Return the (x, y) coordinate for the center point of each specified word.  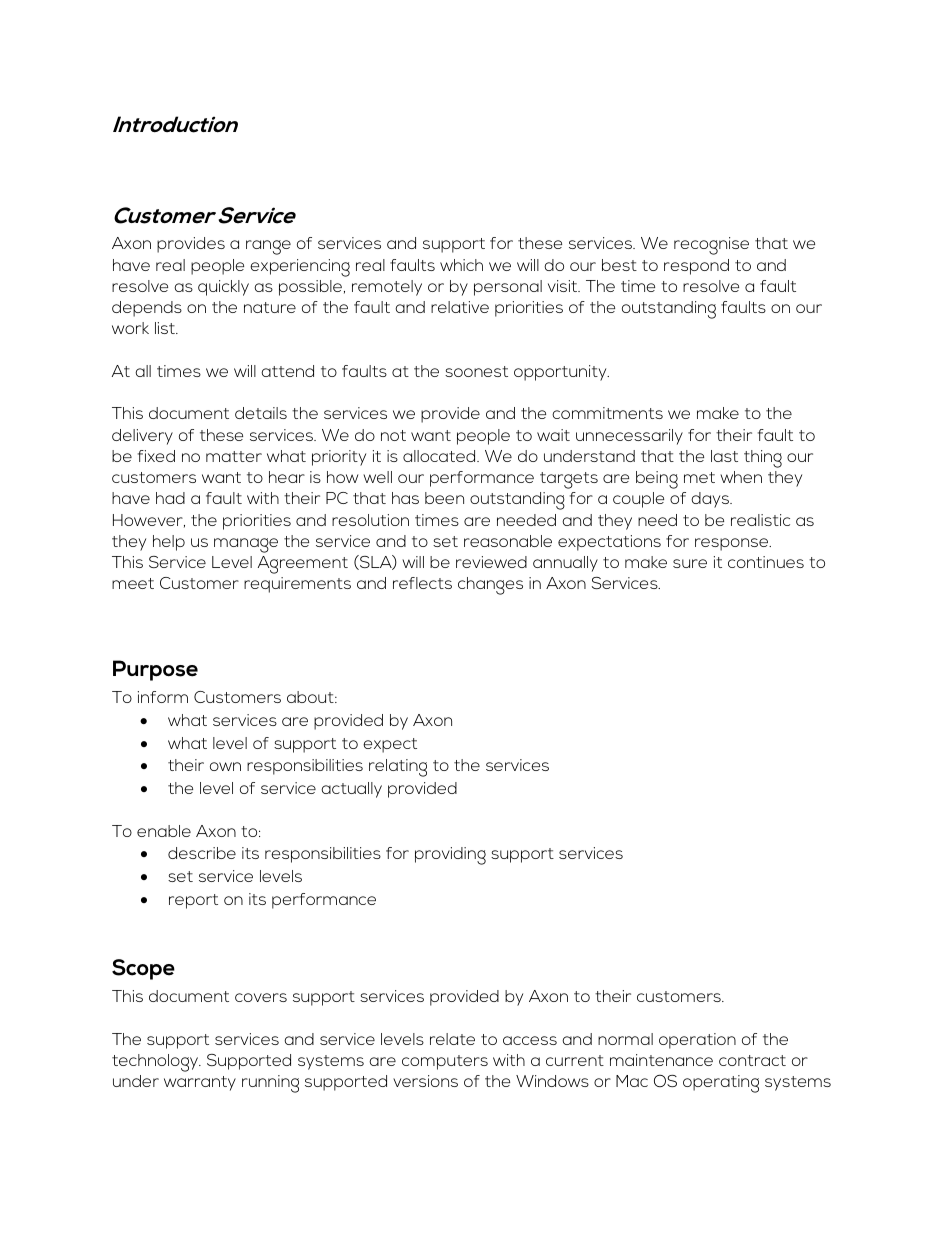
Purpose (155, 670)
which (461, 265)
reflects (422, 583)
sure (690, 563)
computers (445, 1062)
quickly (223, 288)
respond (696, 267)
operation (697, 1041)
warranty (200, 1083)
